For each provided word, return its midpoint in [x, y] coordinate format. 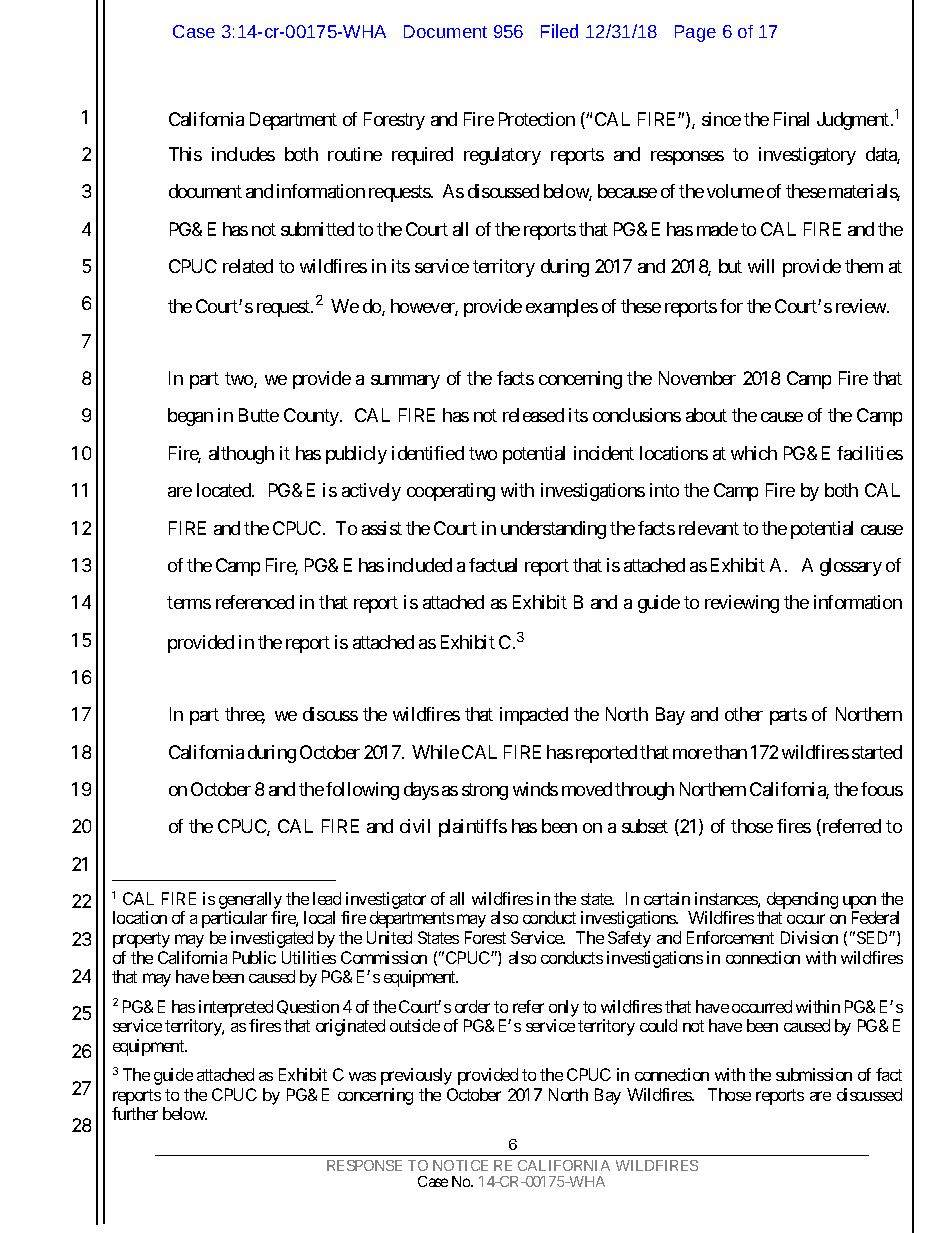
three [245, 715]
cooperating [451, 492]
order [472, 1006]
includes [243, 154]
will [761, 266]
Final [791, 119]
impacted [534, 716]
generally [250, 902]
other [744, 714]
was [362, 1076]
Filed [559, 31]
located [225, 490]
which [754, 453]
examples [562, 308]
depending [802, 900]
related [248, 266]
